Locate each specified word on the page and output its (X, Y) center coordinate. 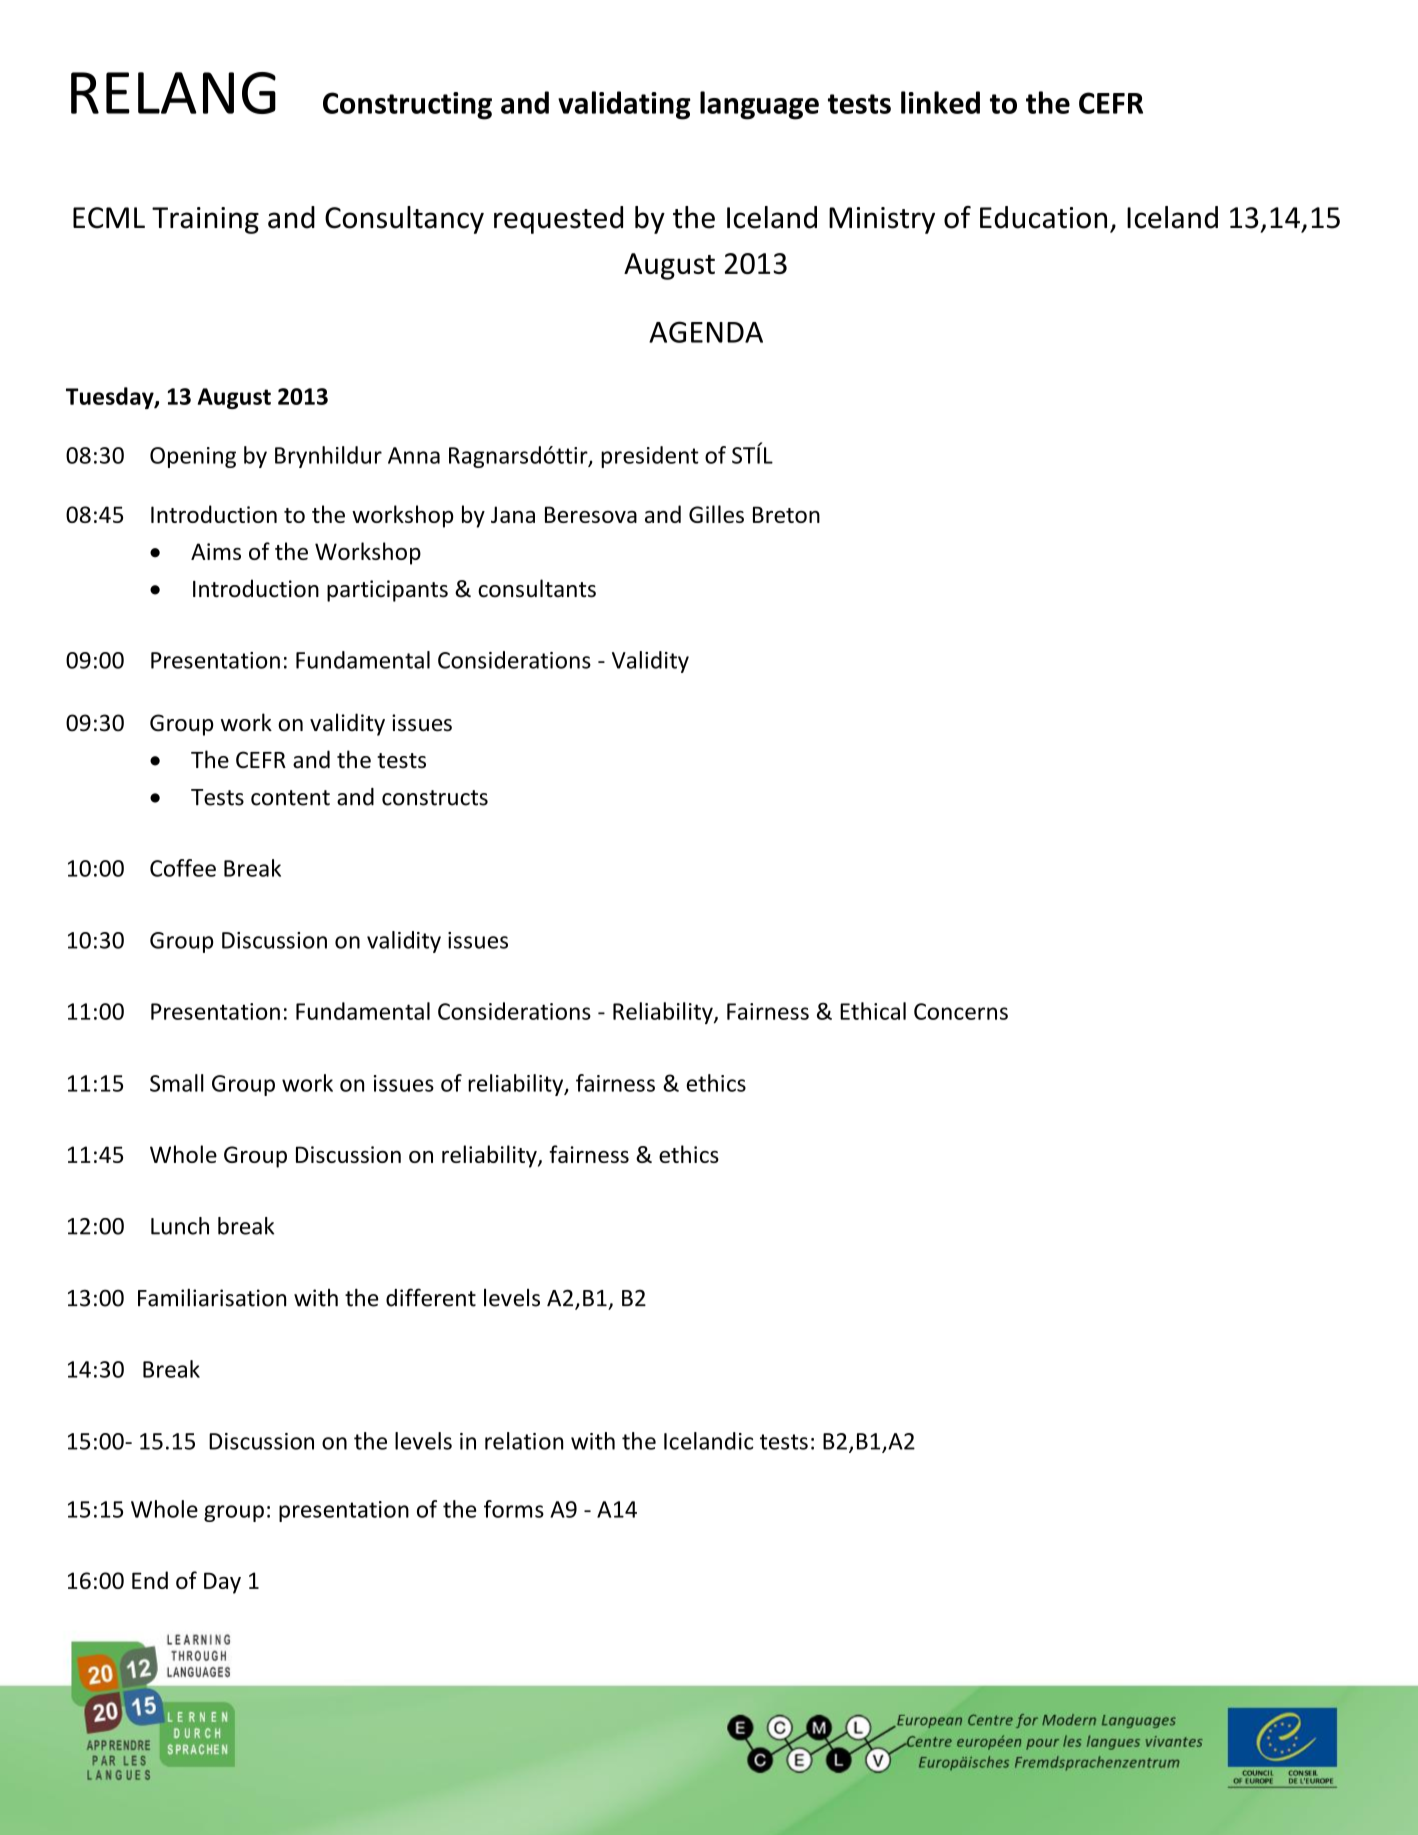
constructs (435, 798)
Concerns (961, 1011)
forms (514, 1509)
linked (940, 102)
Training (205, 220)
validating (624, 105)
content (290, 798)
